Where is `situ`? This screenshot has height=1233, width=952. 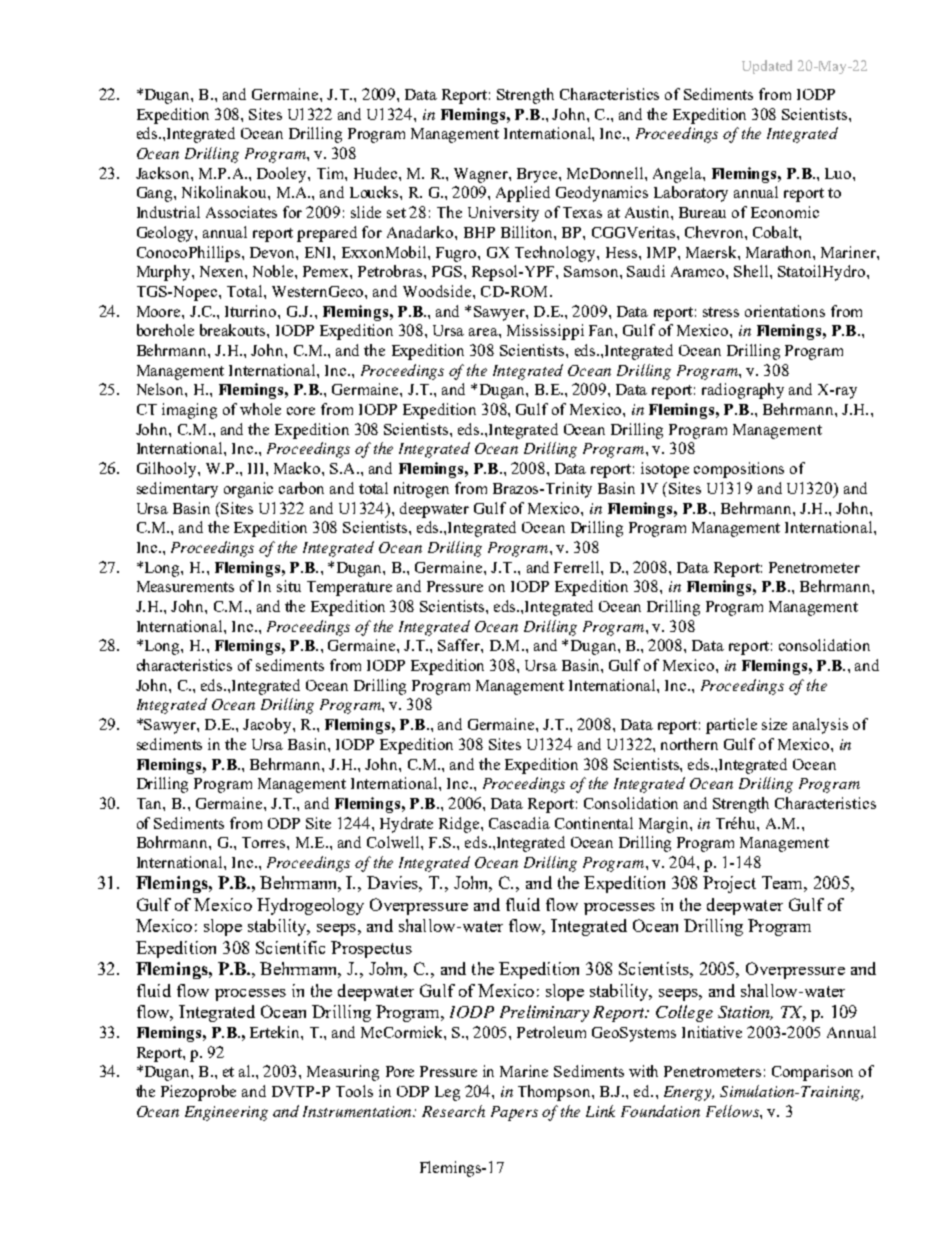
situ is located at coordinates (289, 586).
